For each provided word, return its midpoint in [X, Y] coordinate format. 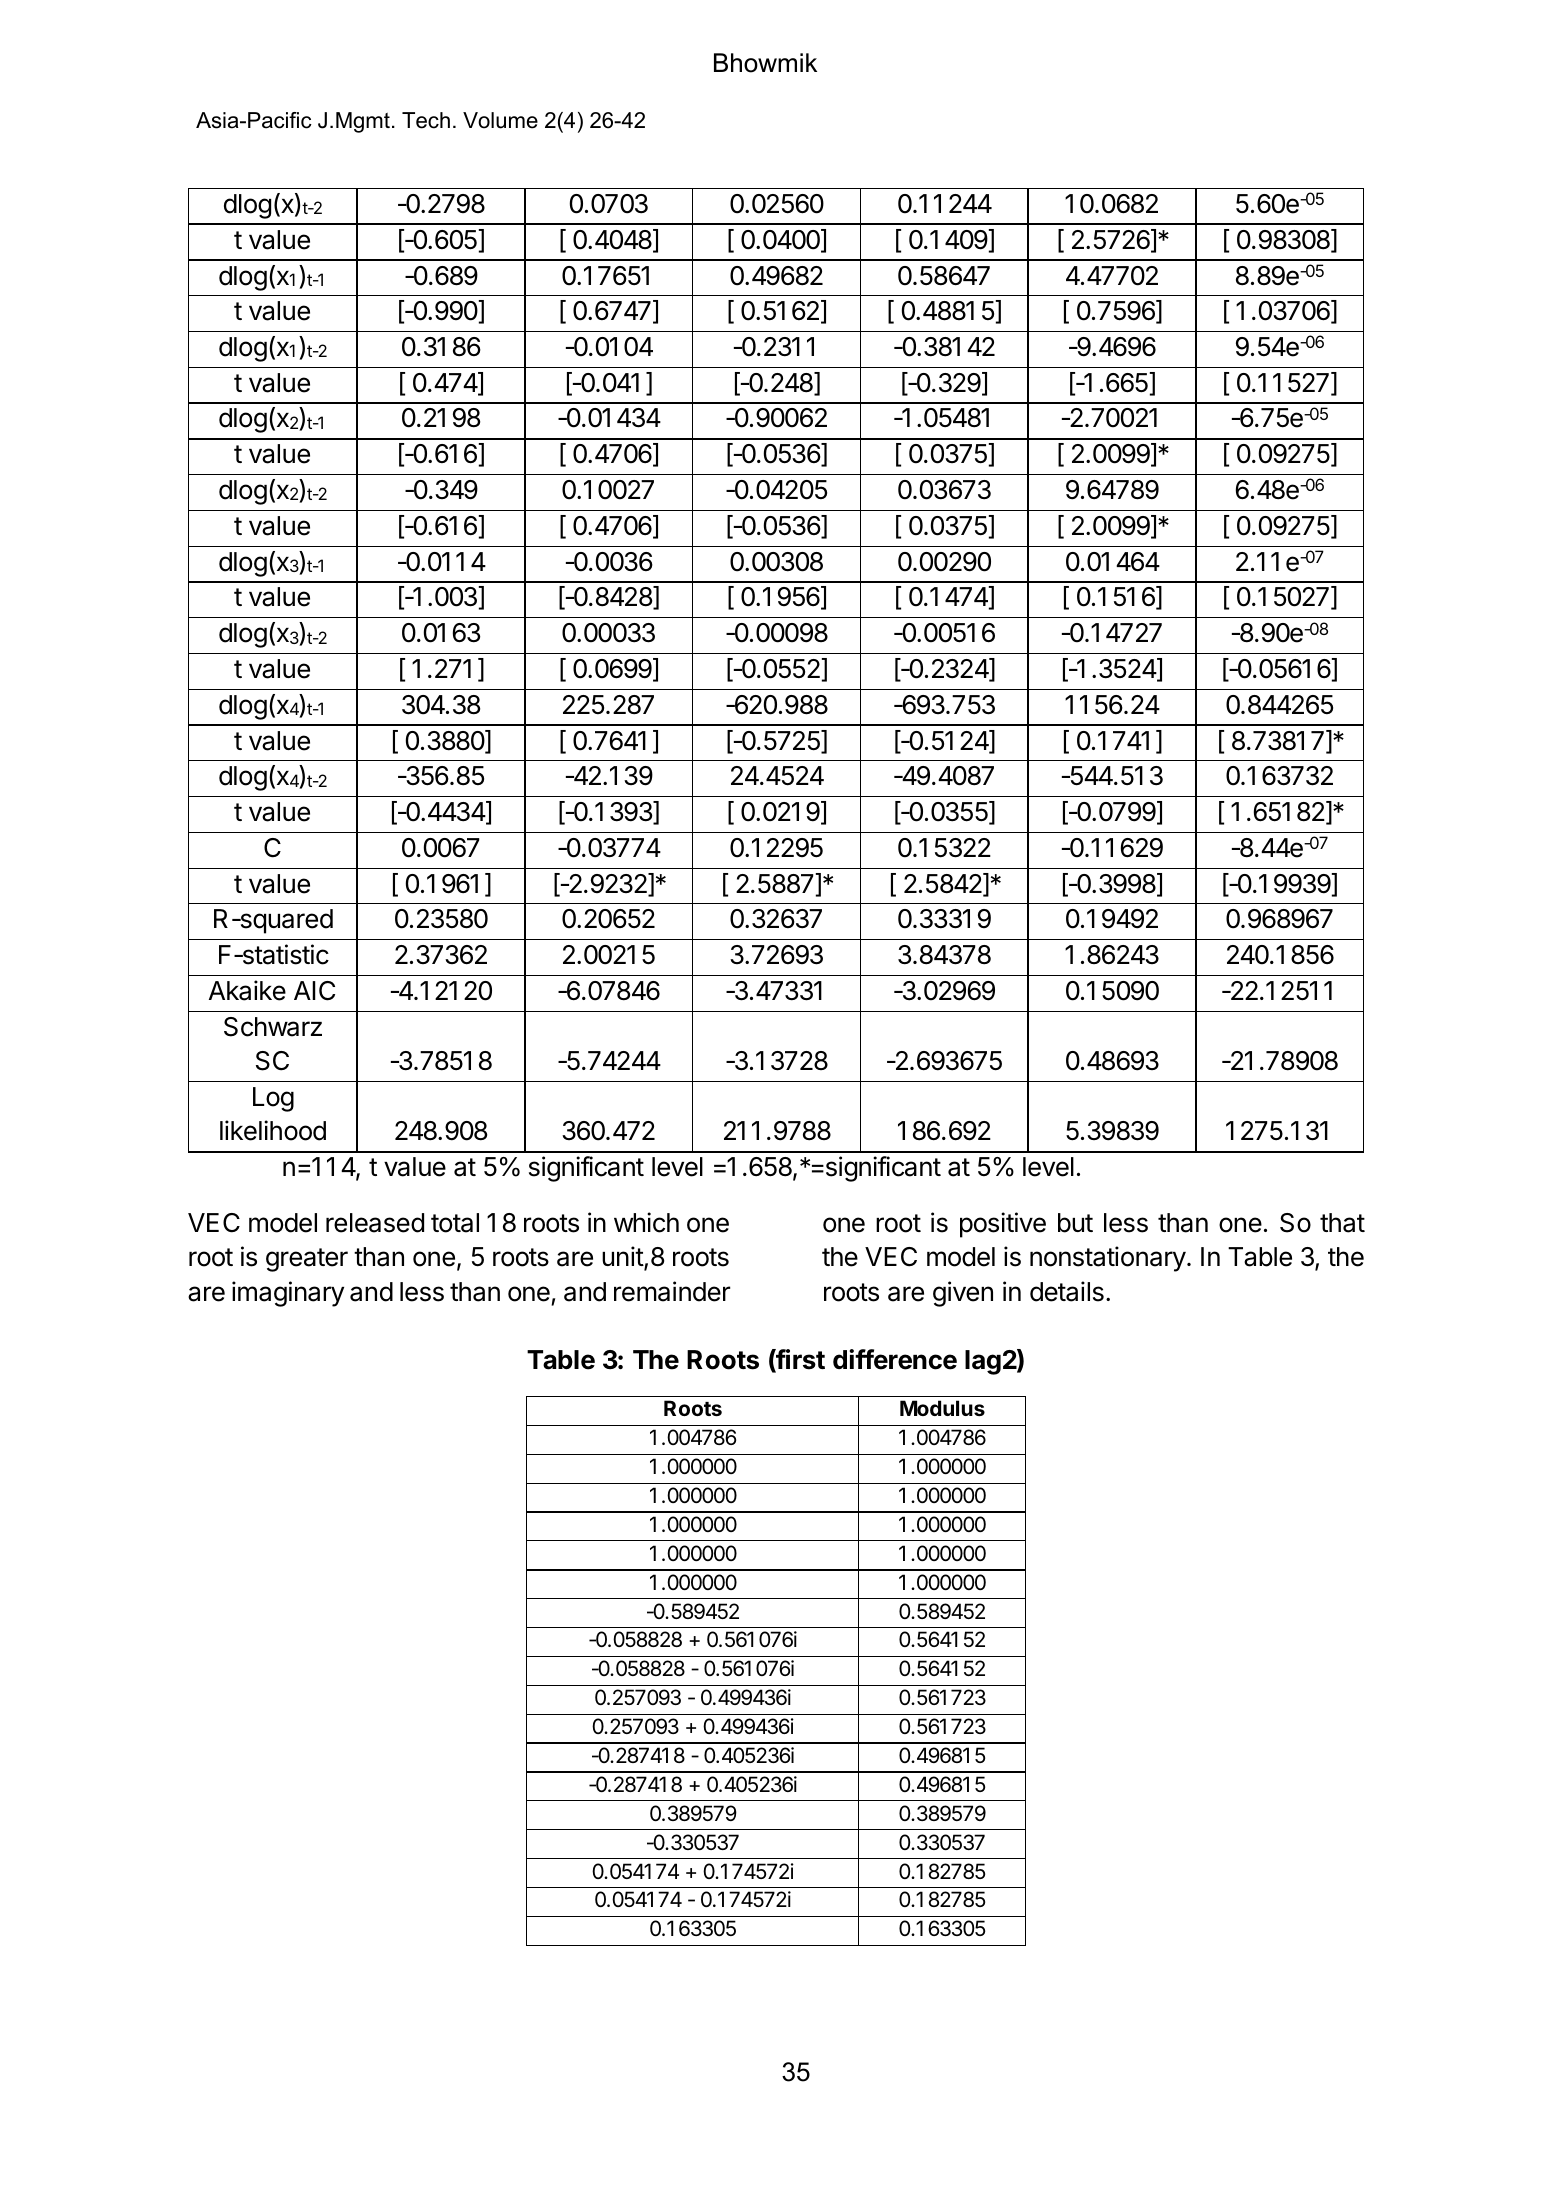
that [1342, 1223]
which [646, 1222]
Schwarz [273, 1027]
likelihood [273, 1130]
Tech [426, 120]
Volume [500, 120]
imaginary [288, 1294]
